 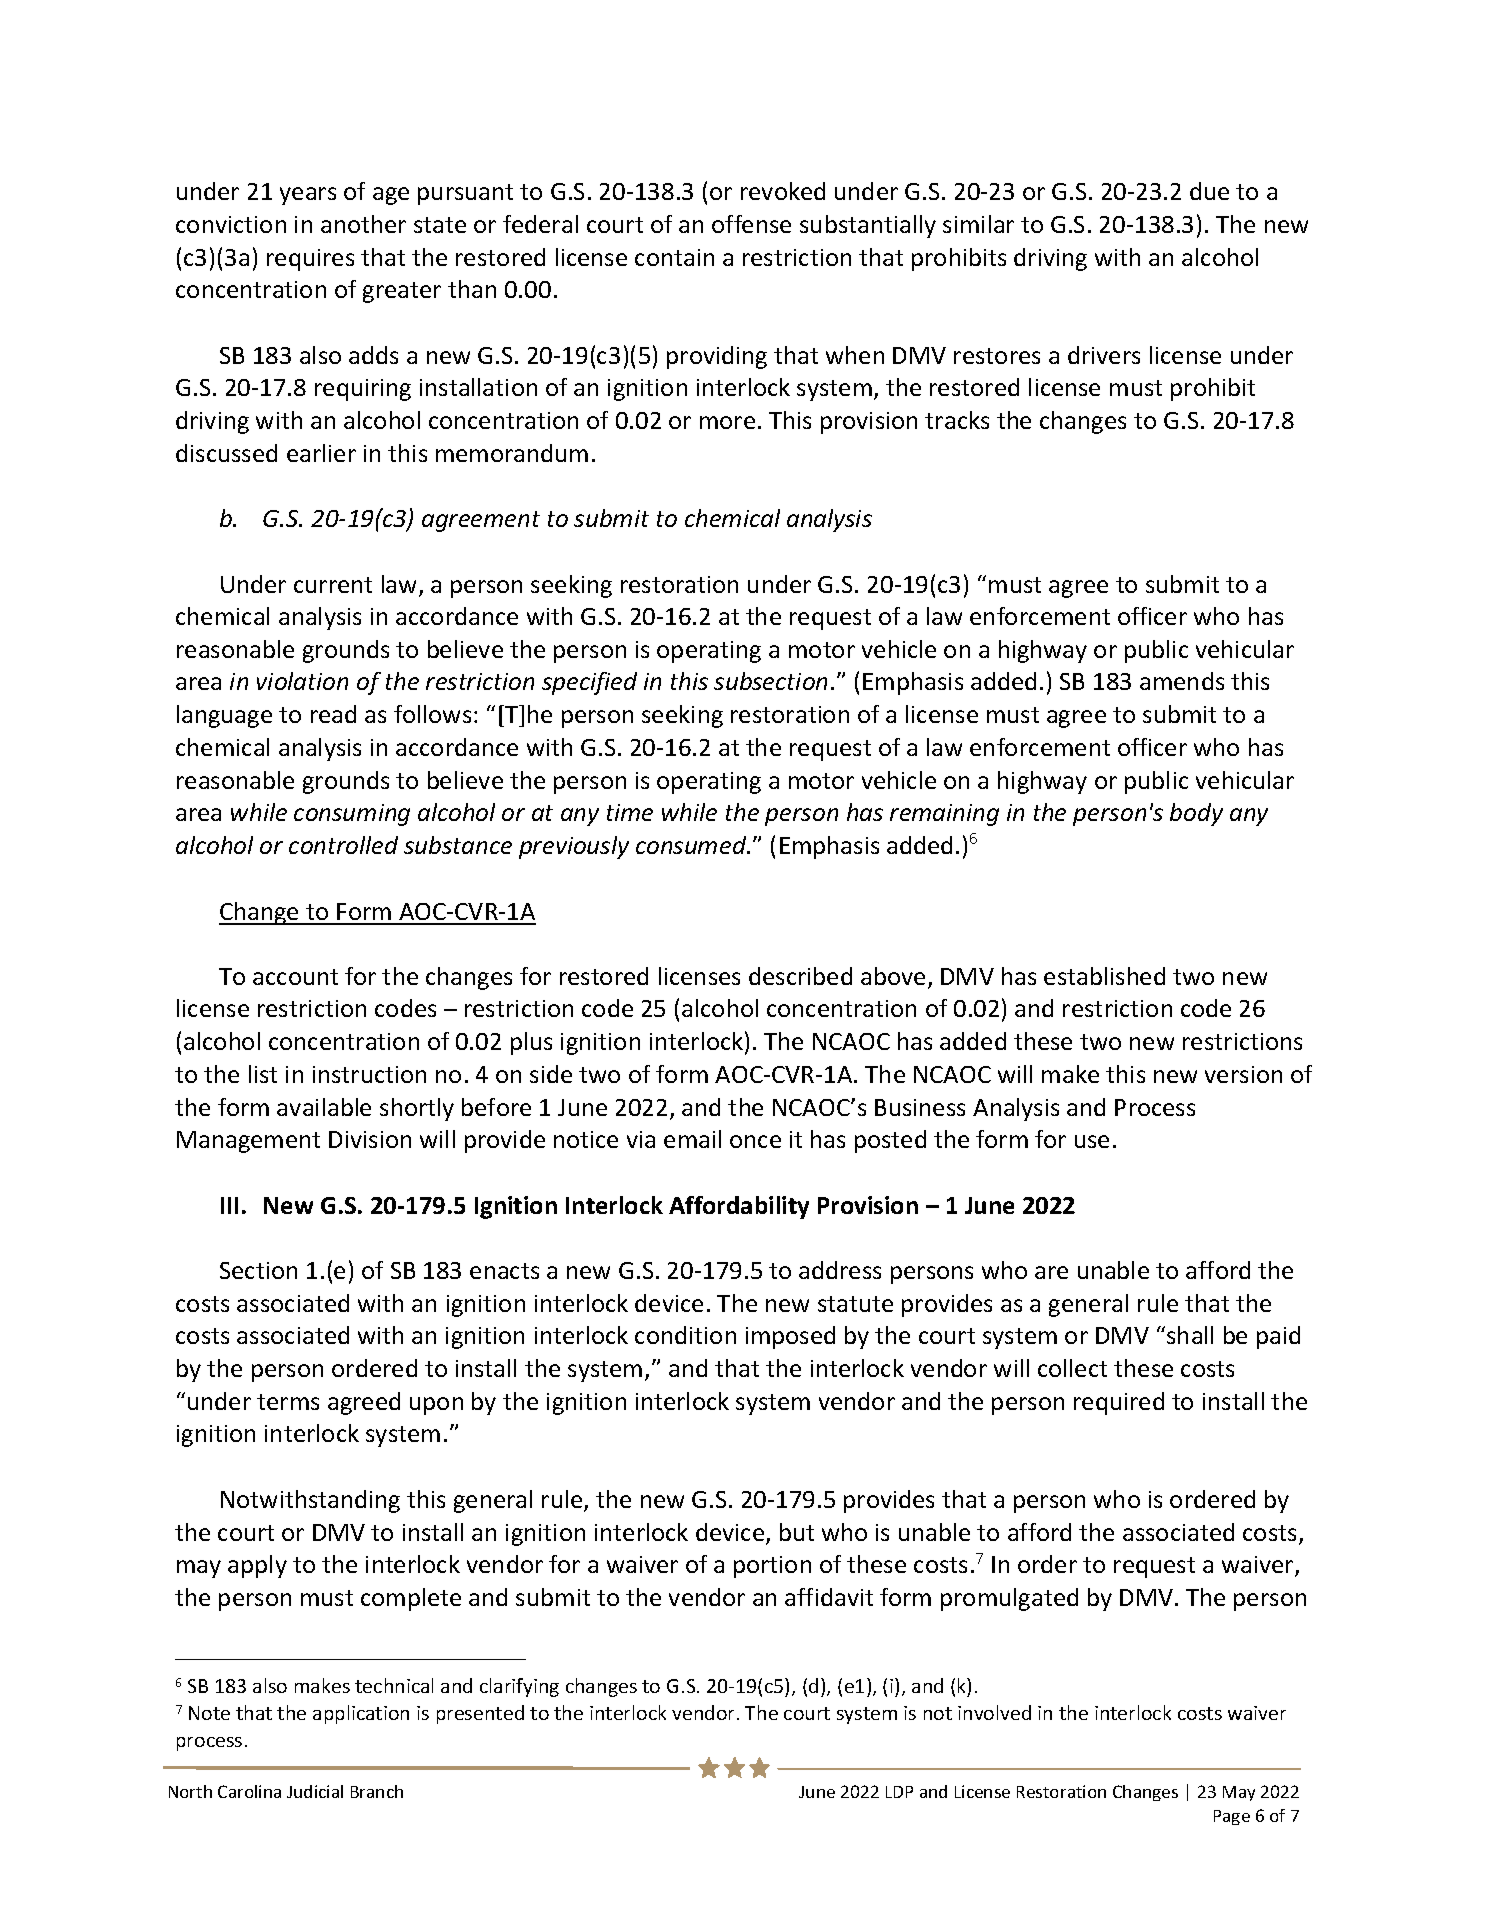 I want to click on LDP, so click(x=899, y=1792).
